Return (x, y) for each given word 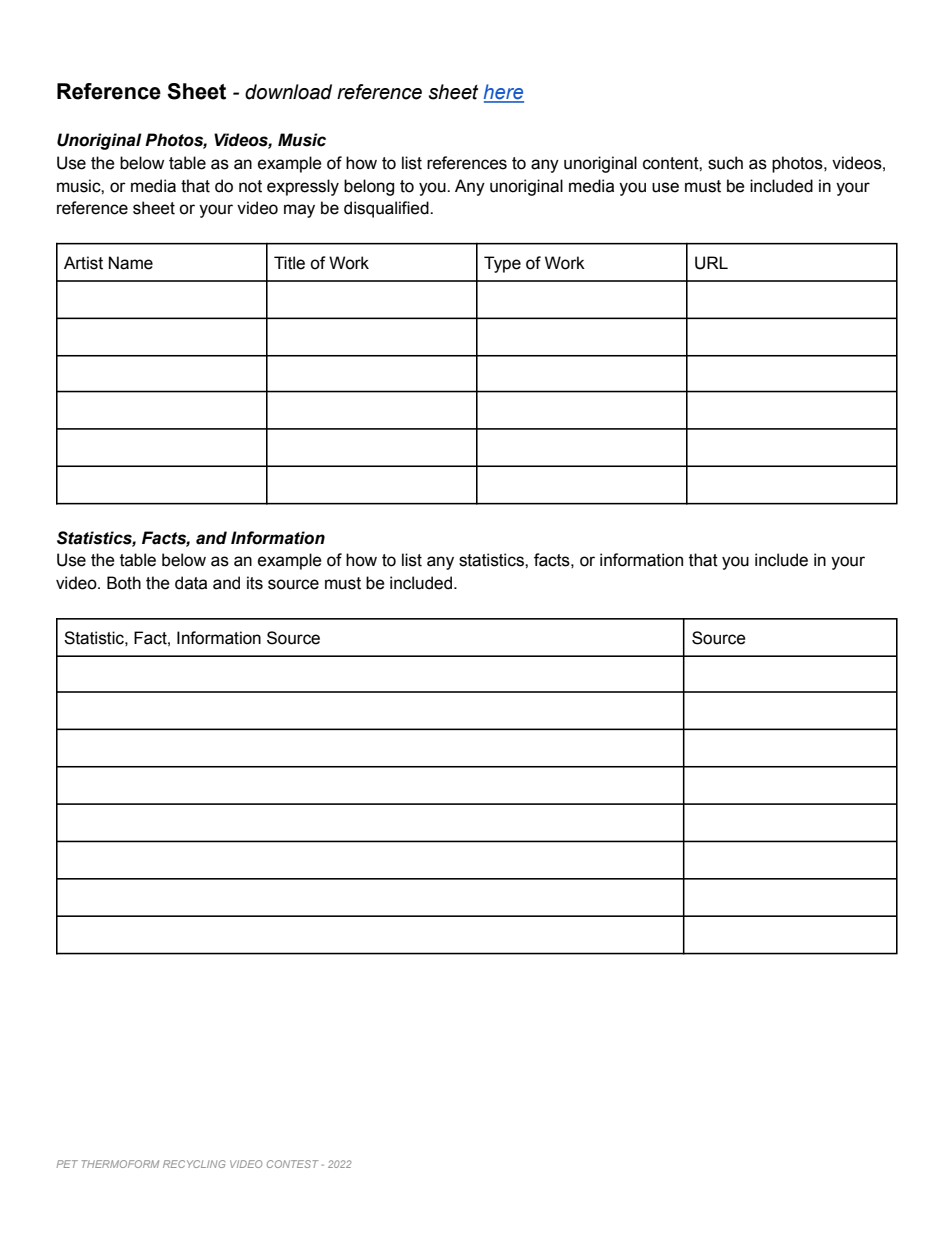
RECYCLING (194, 1164)
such (725, 163)
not (250, 186)
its (255, 583)
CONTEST (293, 1164)
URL (711, 263)
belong (369, 187)
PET (67, 1164)
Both (124, 583)
